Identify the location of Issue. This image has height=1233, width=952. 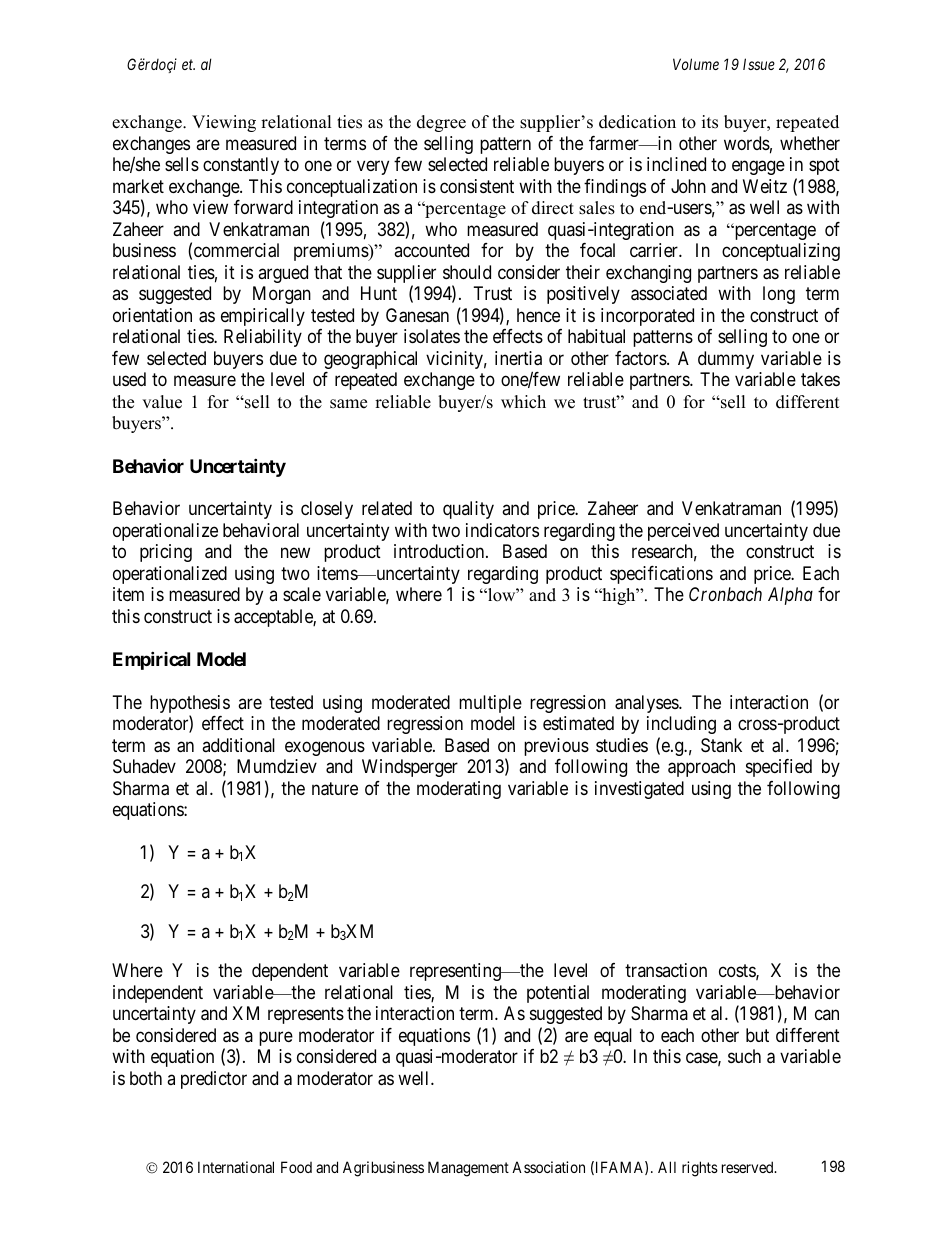
(759, 64).
